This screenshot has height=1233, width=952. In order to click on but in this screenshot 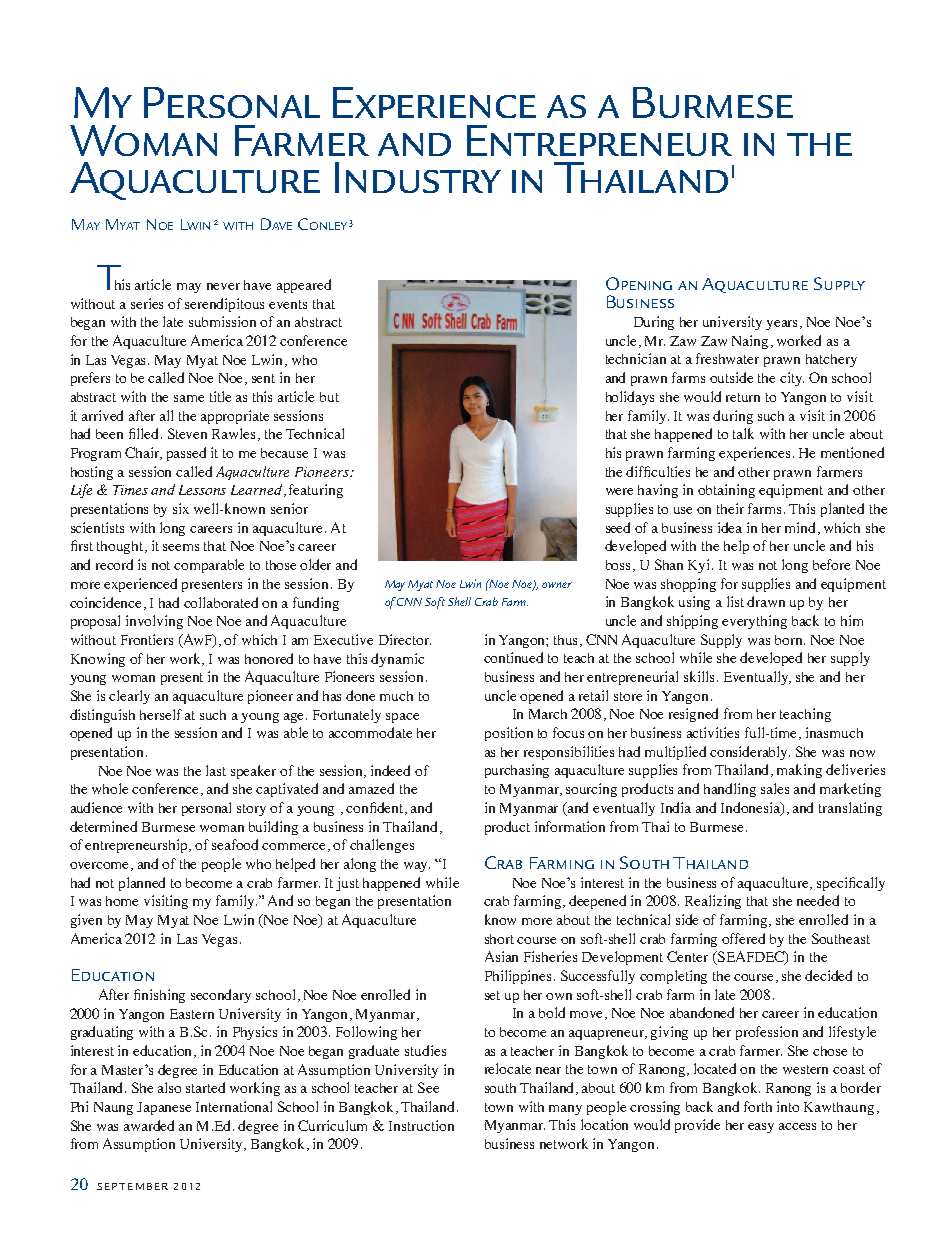, I will do `click(329, 397)`.
